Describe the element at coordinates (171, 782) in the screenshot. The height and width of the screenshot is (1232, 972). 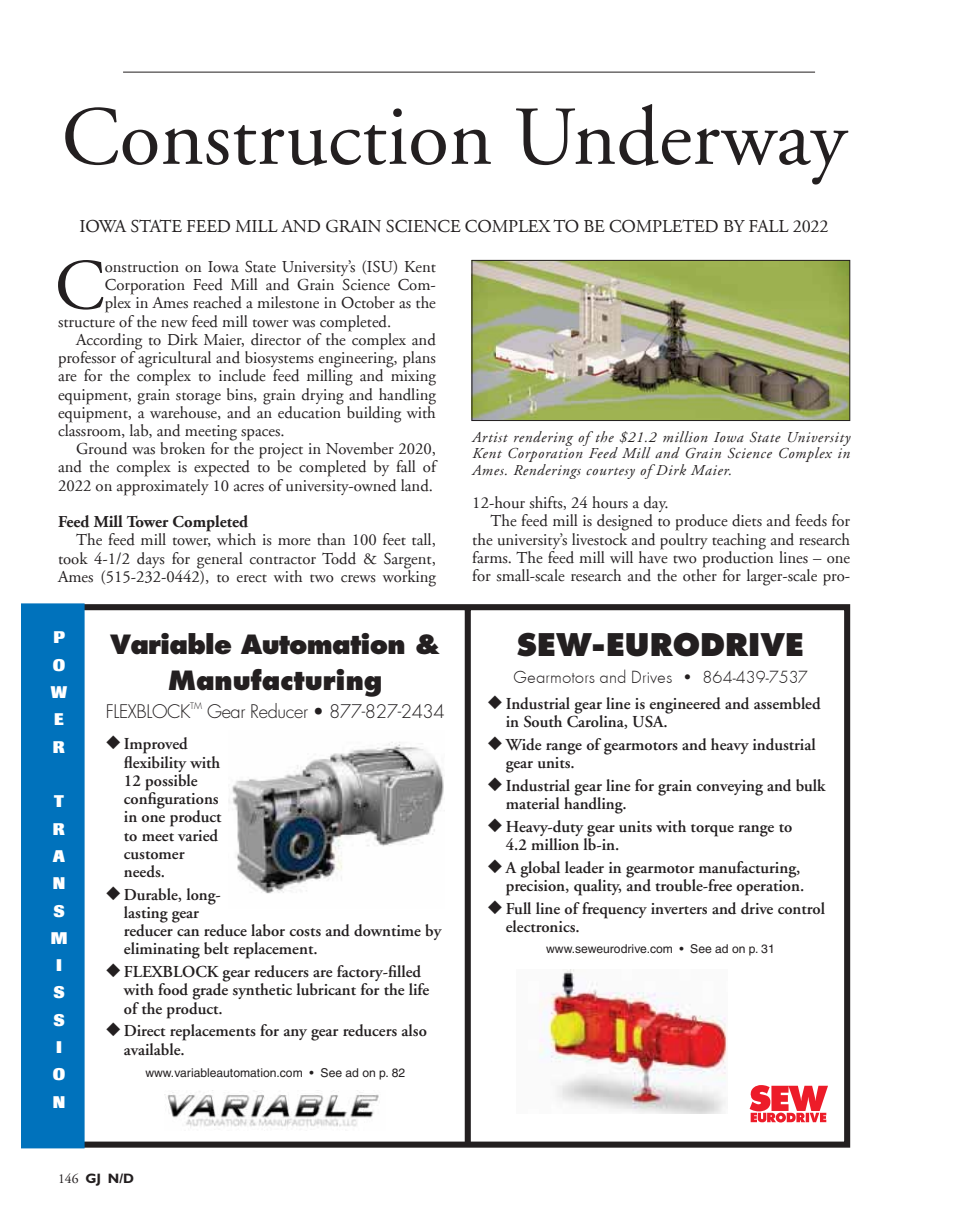
I see `possible` at that location.
